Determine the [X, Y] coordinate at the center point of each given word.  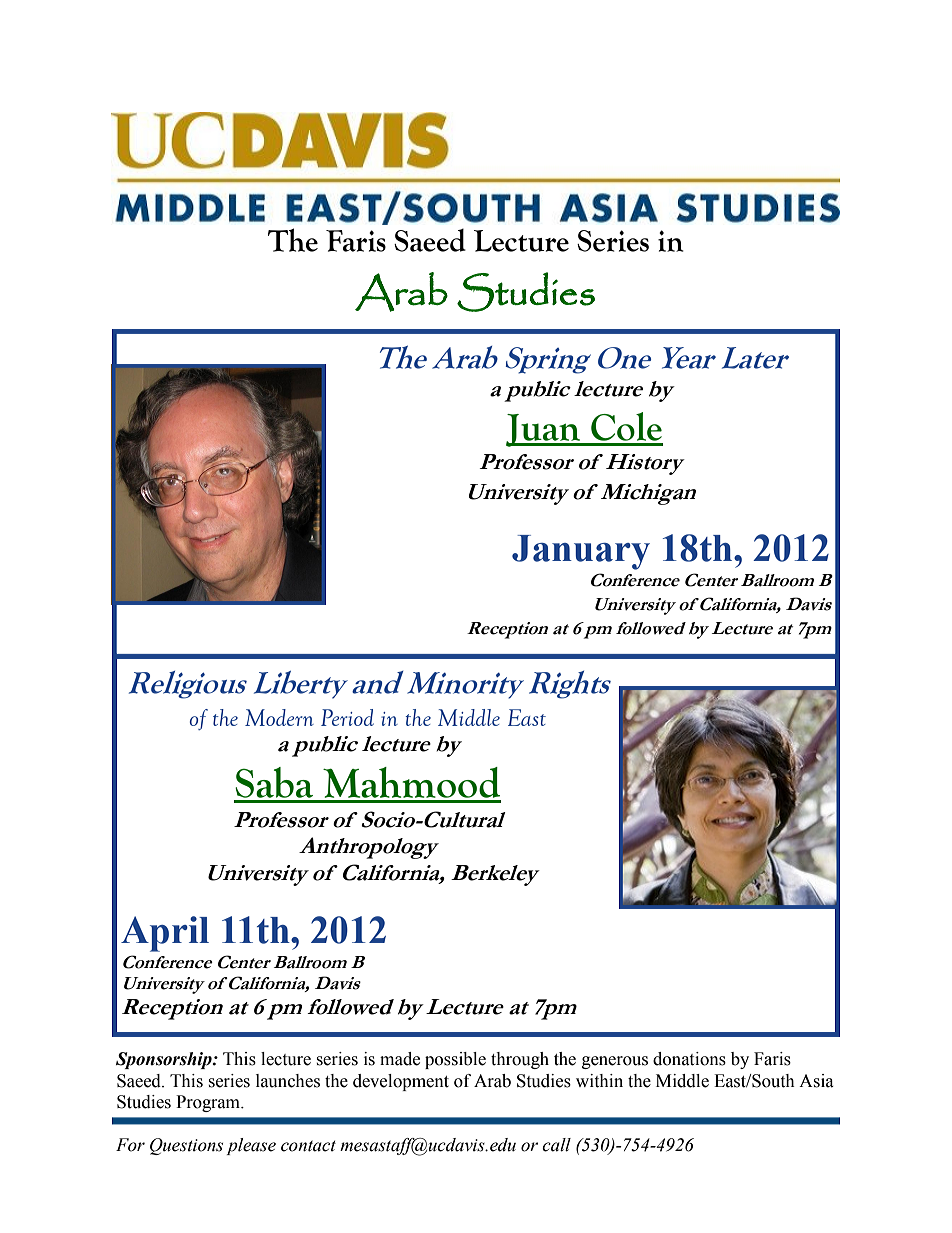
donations [689, 1059]
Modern [279, 717]
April [165, 934]
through [520, 1060]
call [556, 1145]
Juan [544, 430]
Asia [816, 1081]
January [581, 552]
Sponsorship [165, 1060]
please [251, 1146]
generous [615, 1062]
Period [347, 717]
